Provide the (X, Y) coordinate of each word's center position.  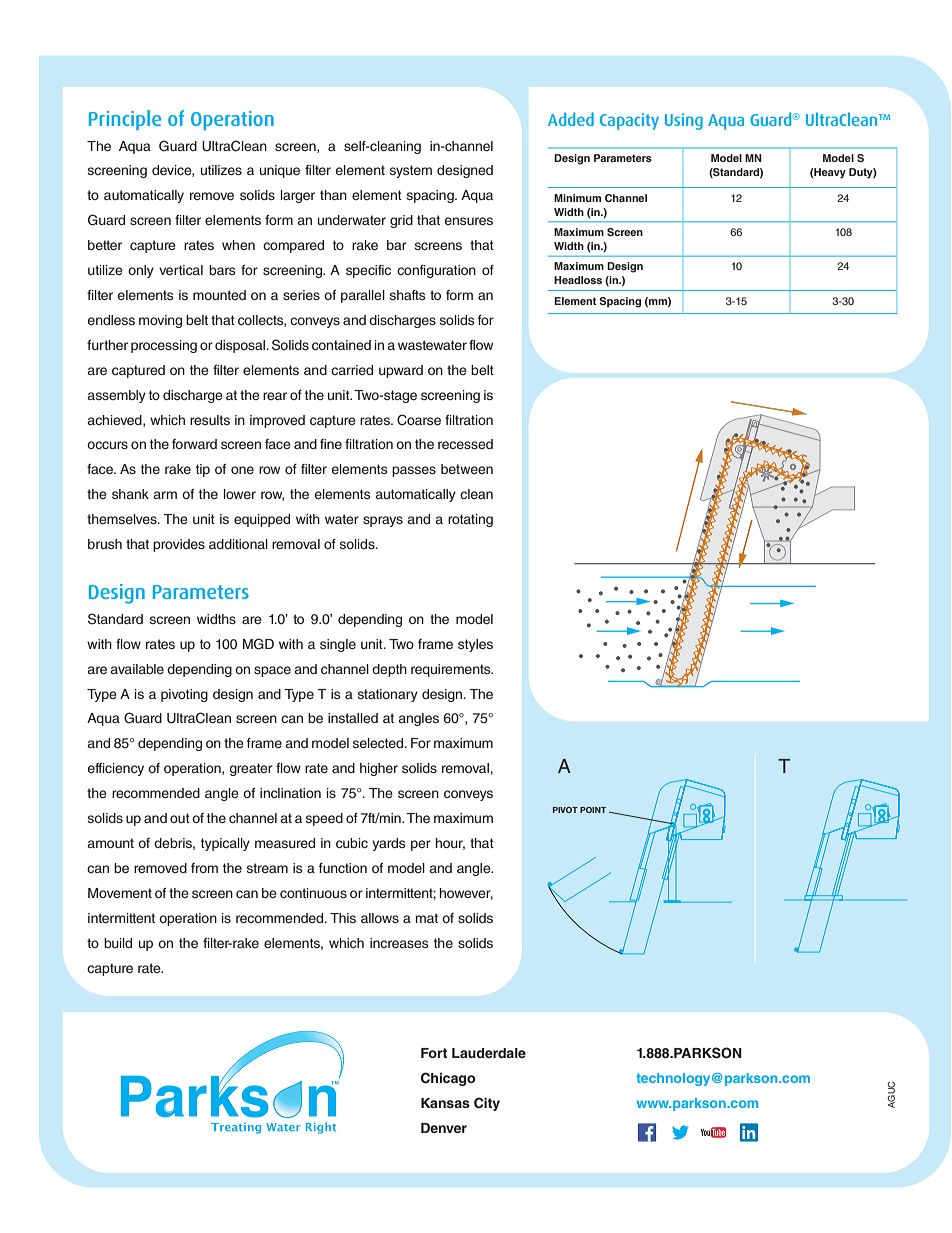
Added (571, 119)
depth (389, 670)
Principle (125, 120)
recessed (465, 444)
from (204, 868)
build (118, 943)
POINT (593, 810)
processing (164, 346)
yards (389, 844)
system (411, 171)
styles (475, 645)
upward (401, 371)
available (137, 669)
